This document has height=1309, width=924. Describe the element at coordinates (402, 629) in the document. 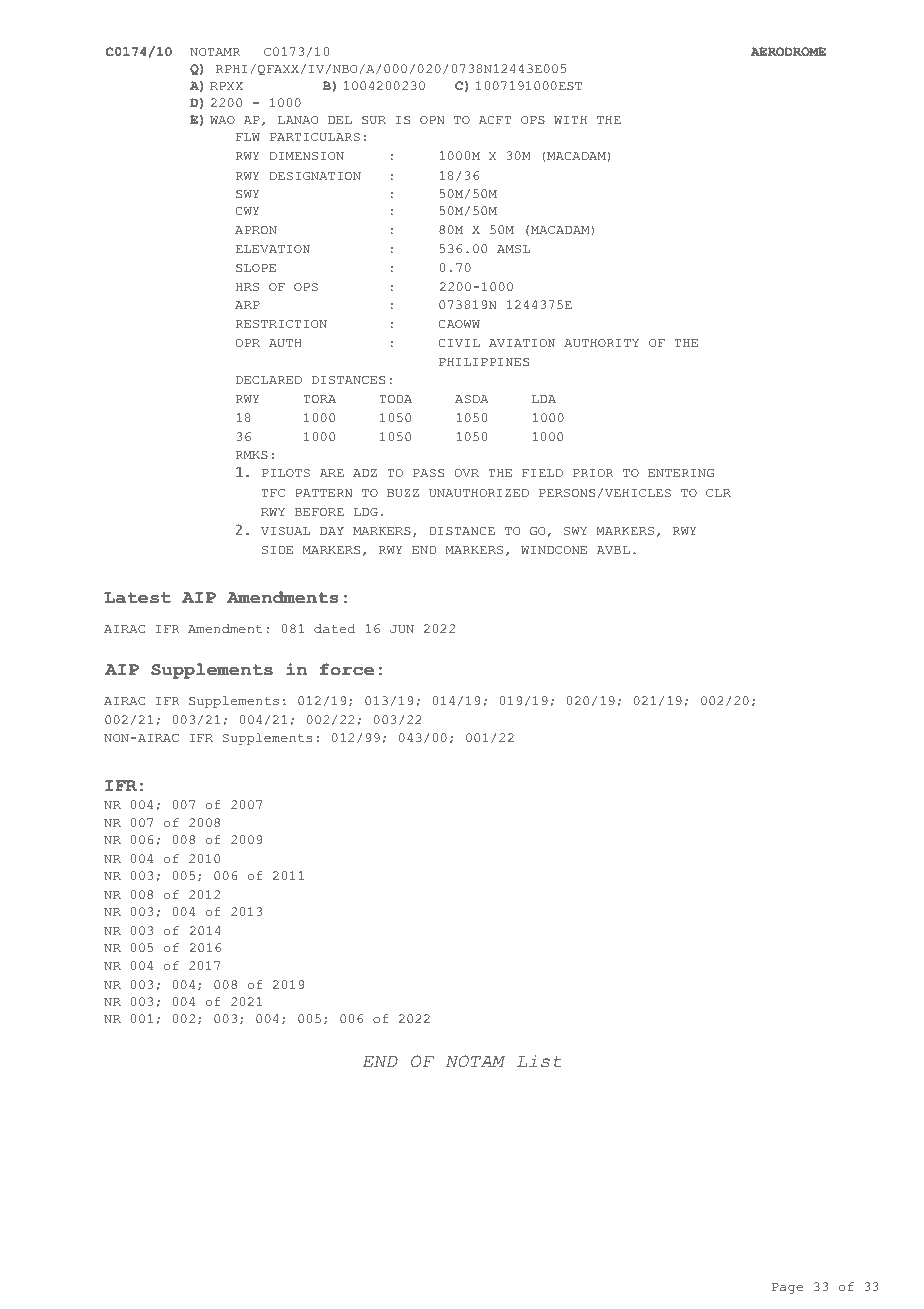

I see `JUN` at that location.
